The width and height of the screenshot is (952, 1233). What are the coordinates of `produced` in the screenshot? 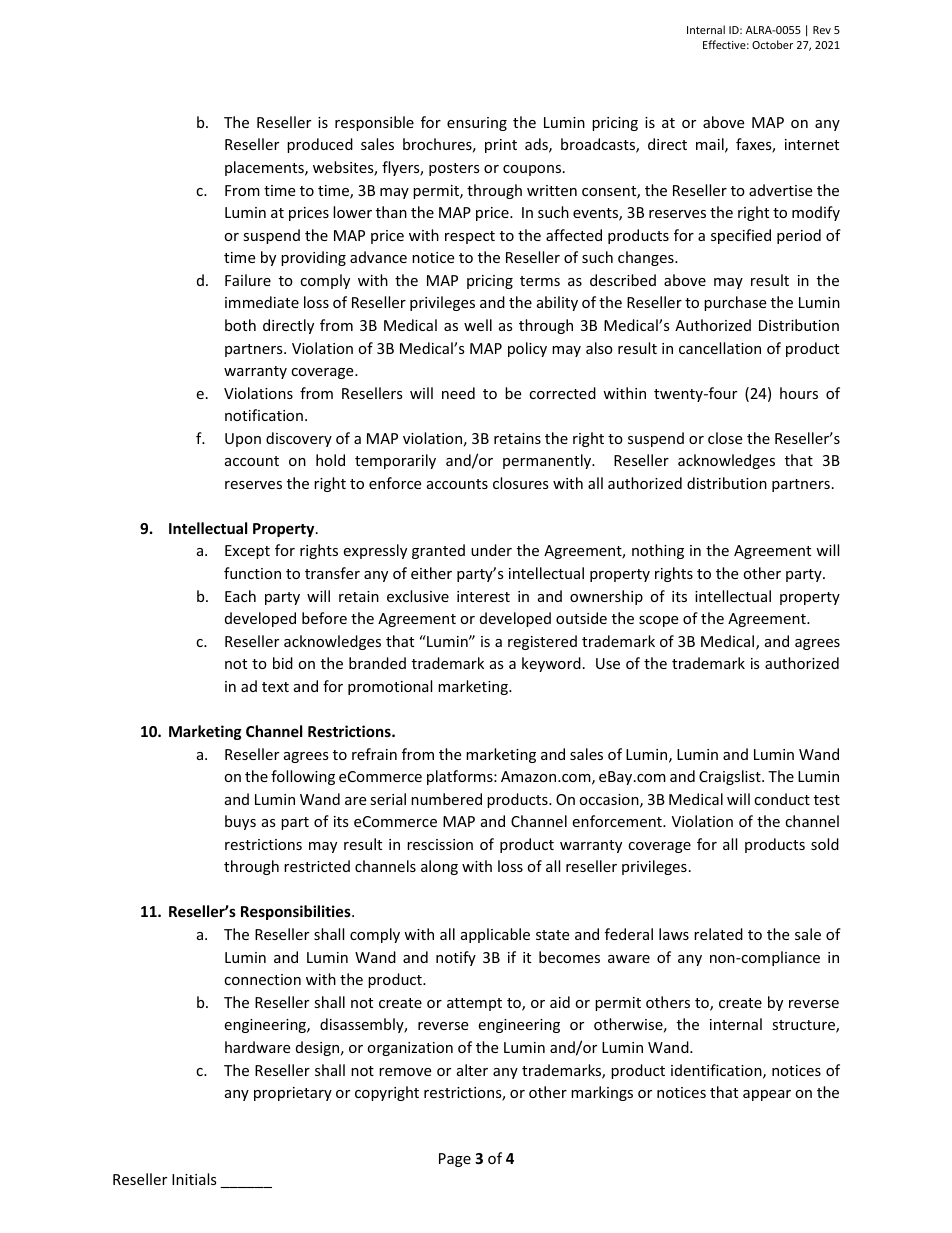 It's located at (320, 145).
